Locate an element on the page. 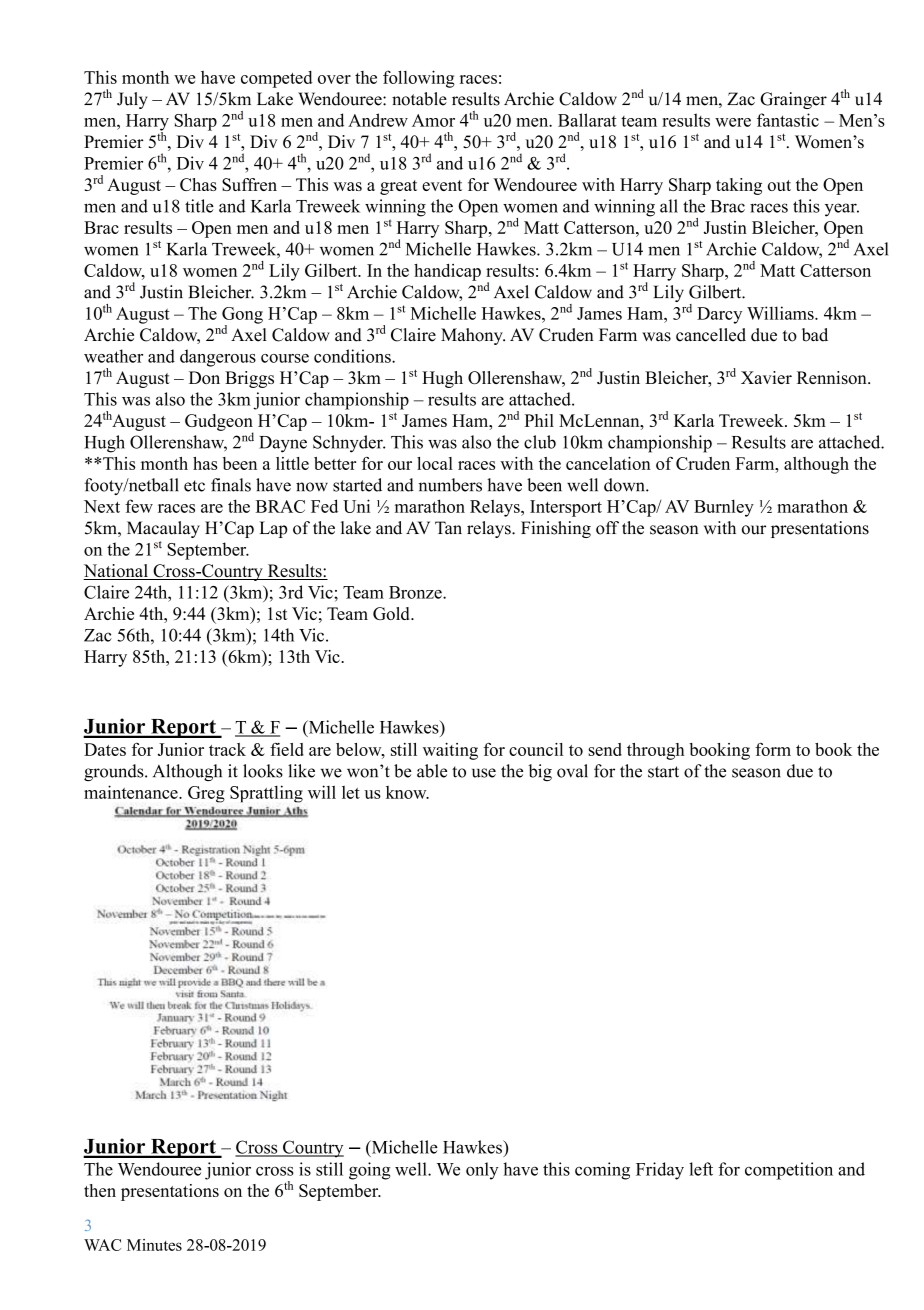 Image resolution: width=924 pixels, height=1310 pixels. July is located at coordinates (132, 100).
